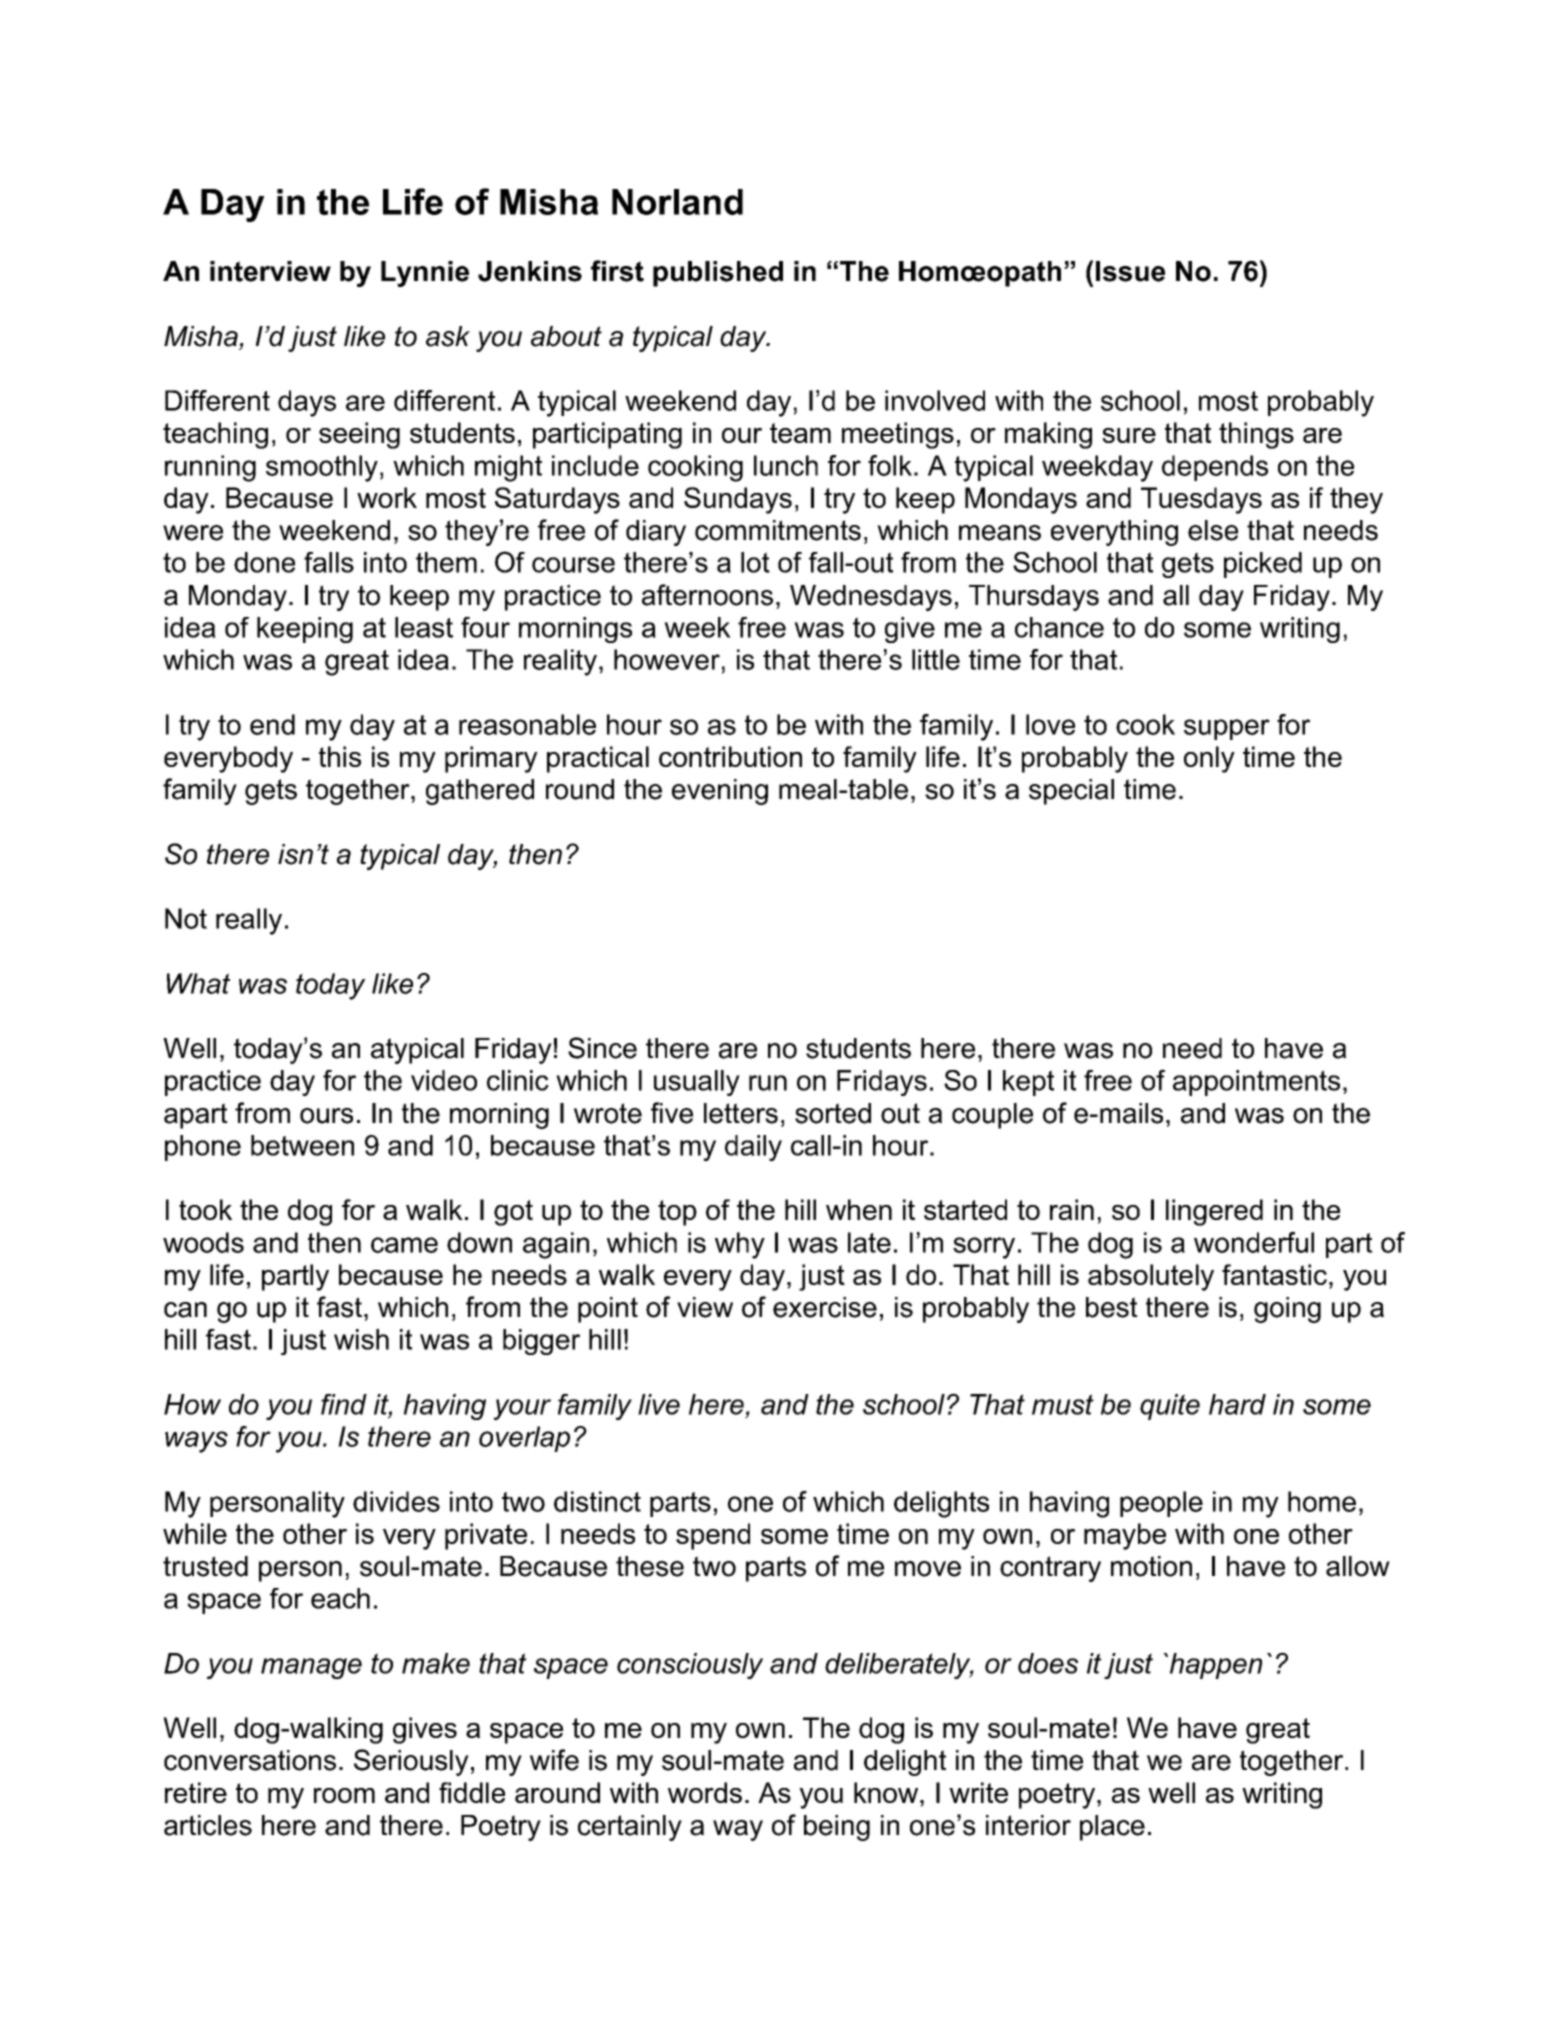  What do you see at coordinates (361, 1339) in the document?
I see `wish` at bounding box center [361, 1339].
